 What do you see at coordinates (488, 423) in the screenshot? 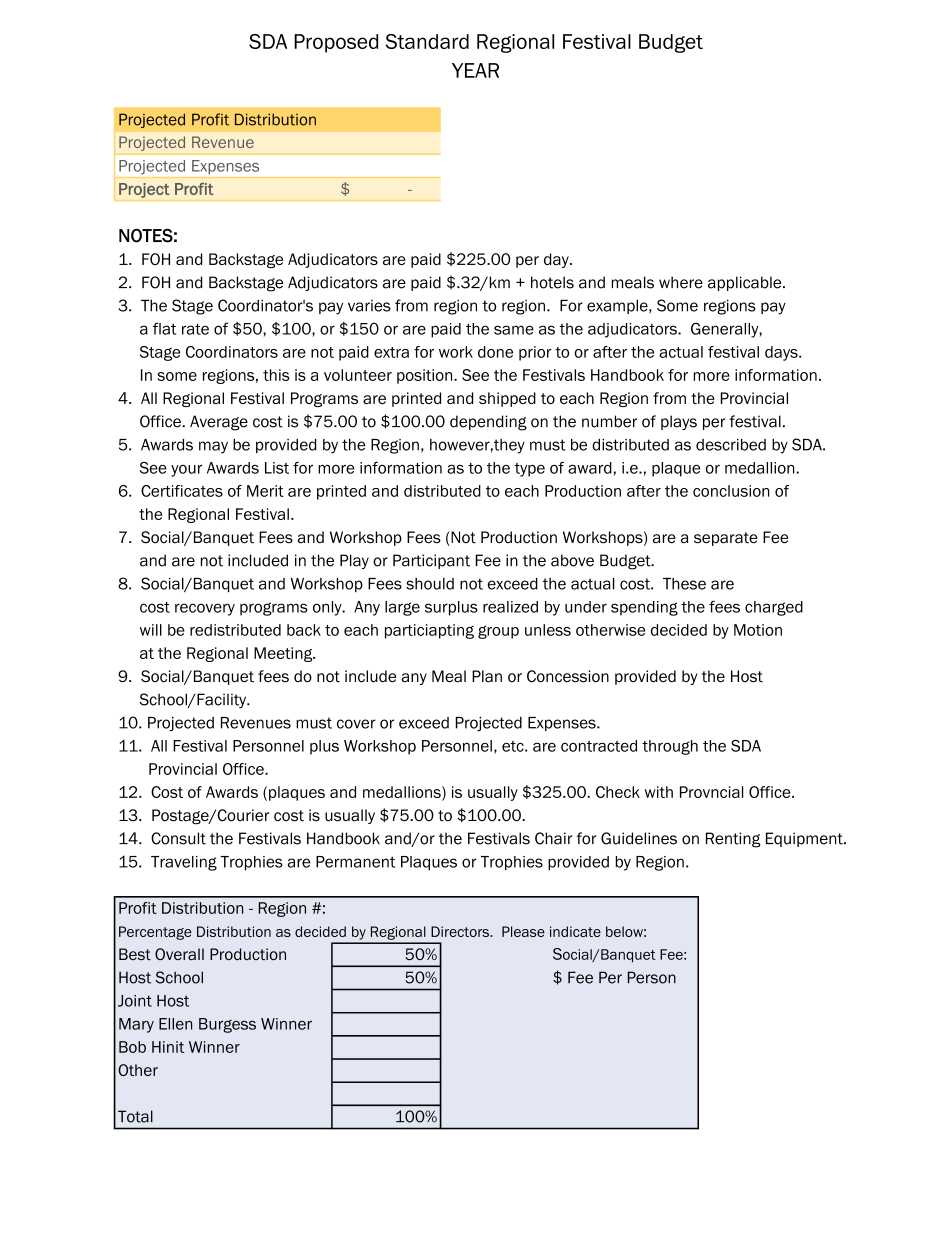
I see `depending` at bounding box center [488, 423].
